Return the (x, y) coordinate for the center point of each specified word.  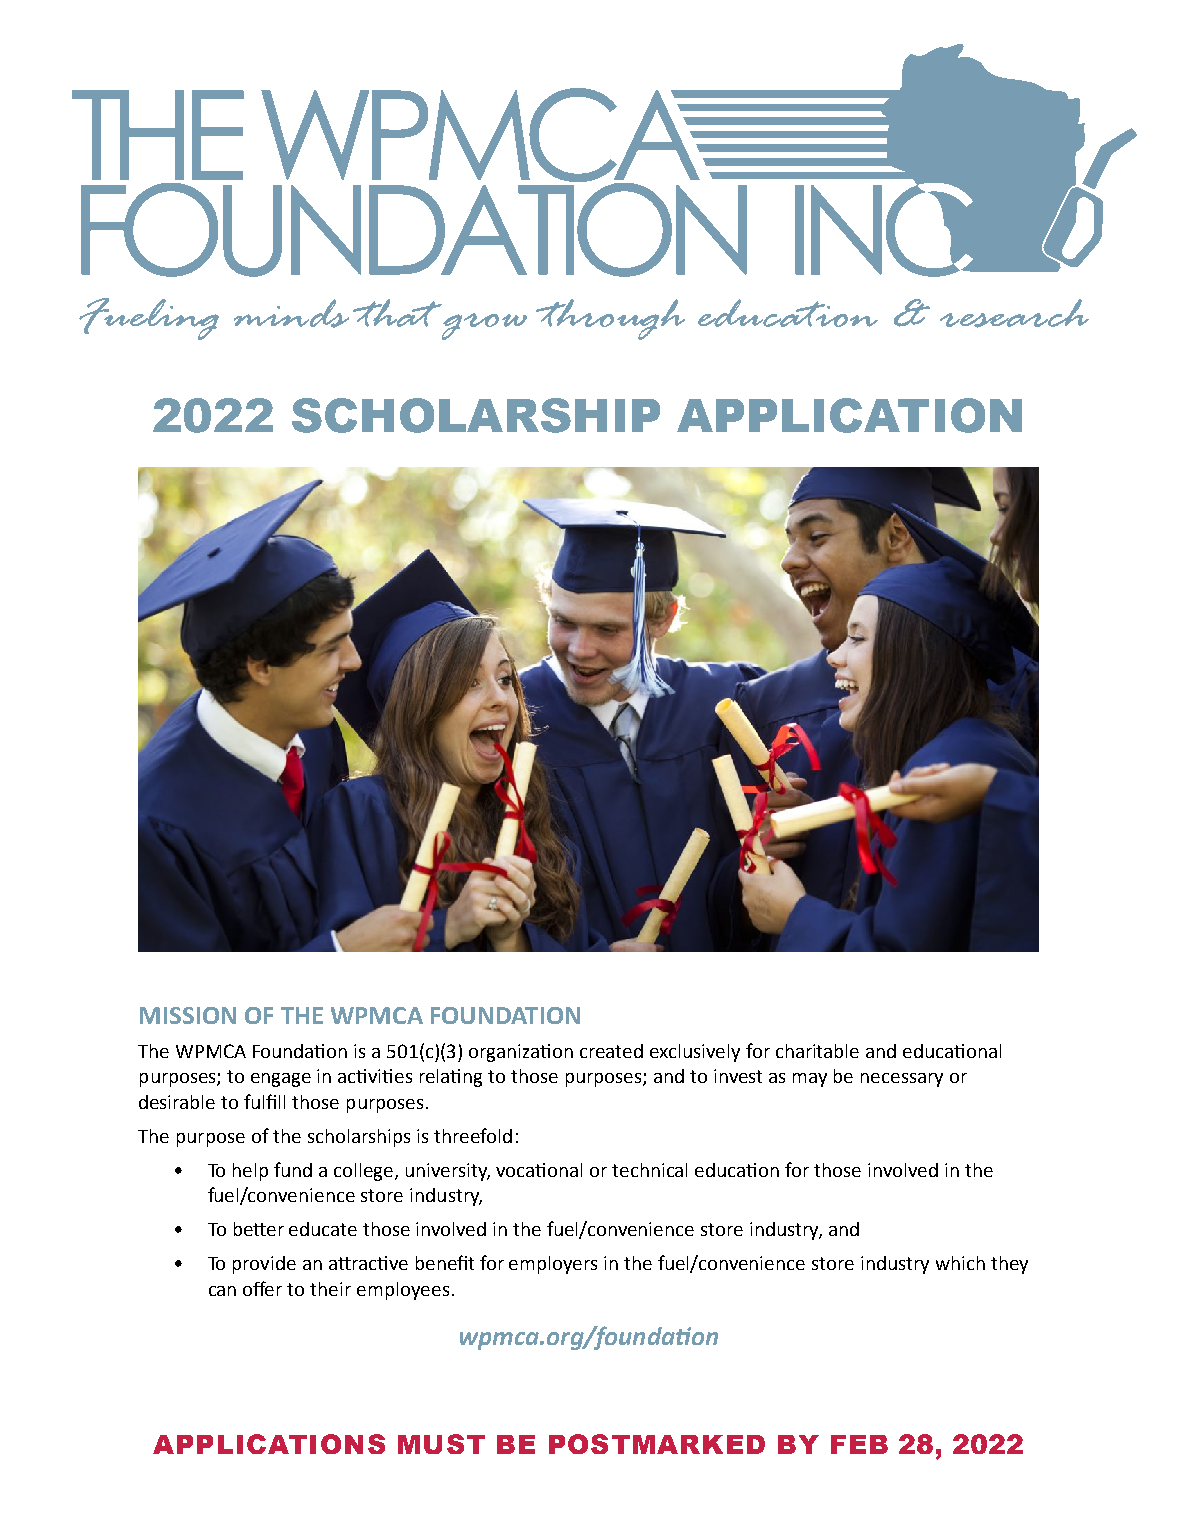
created (611, 1051)
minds (291, 313)
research (1014, 313)
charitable (817, 1051)
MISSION (188, 1015)
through (610, 319)
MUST (441, 1444)
